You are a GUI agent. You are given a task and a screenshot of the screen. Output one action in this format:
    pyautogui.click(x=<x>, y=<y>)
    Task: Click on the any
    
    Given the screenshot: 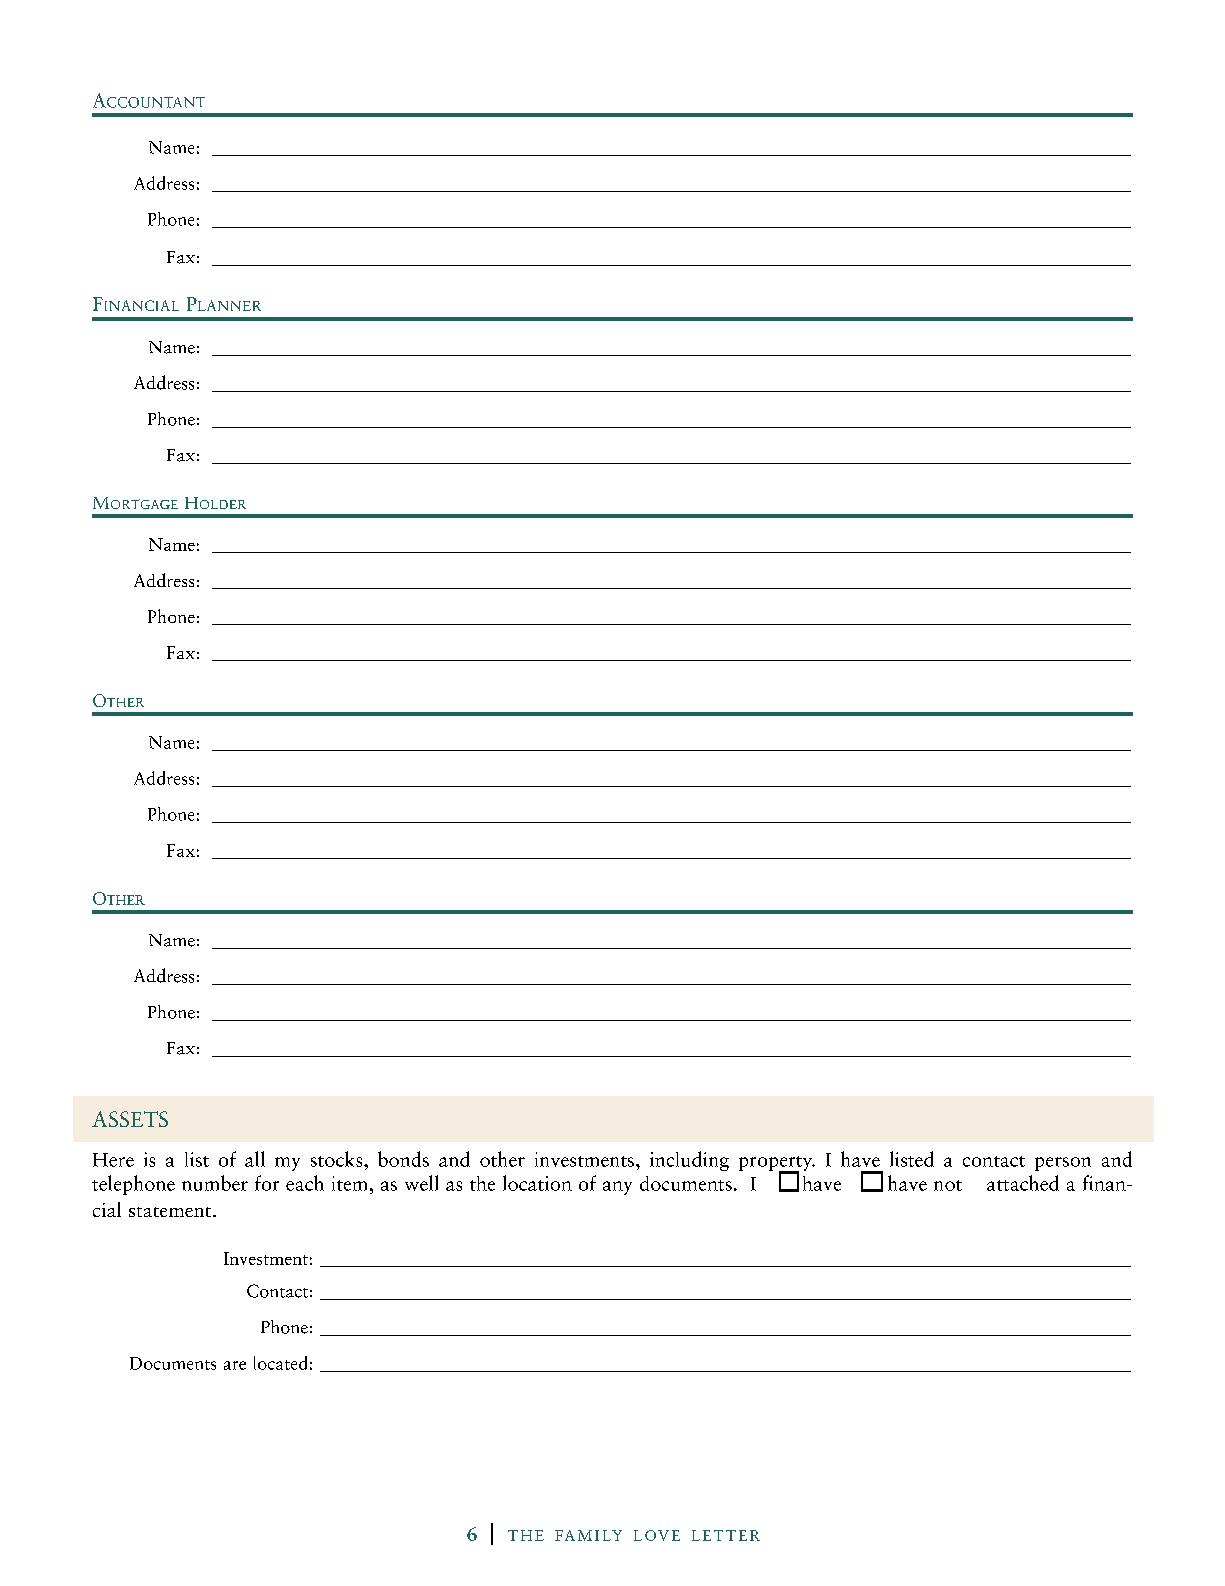 What is the action you would take?
    pyautogui.click(x=617, y=1188)
